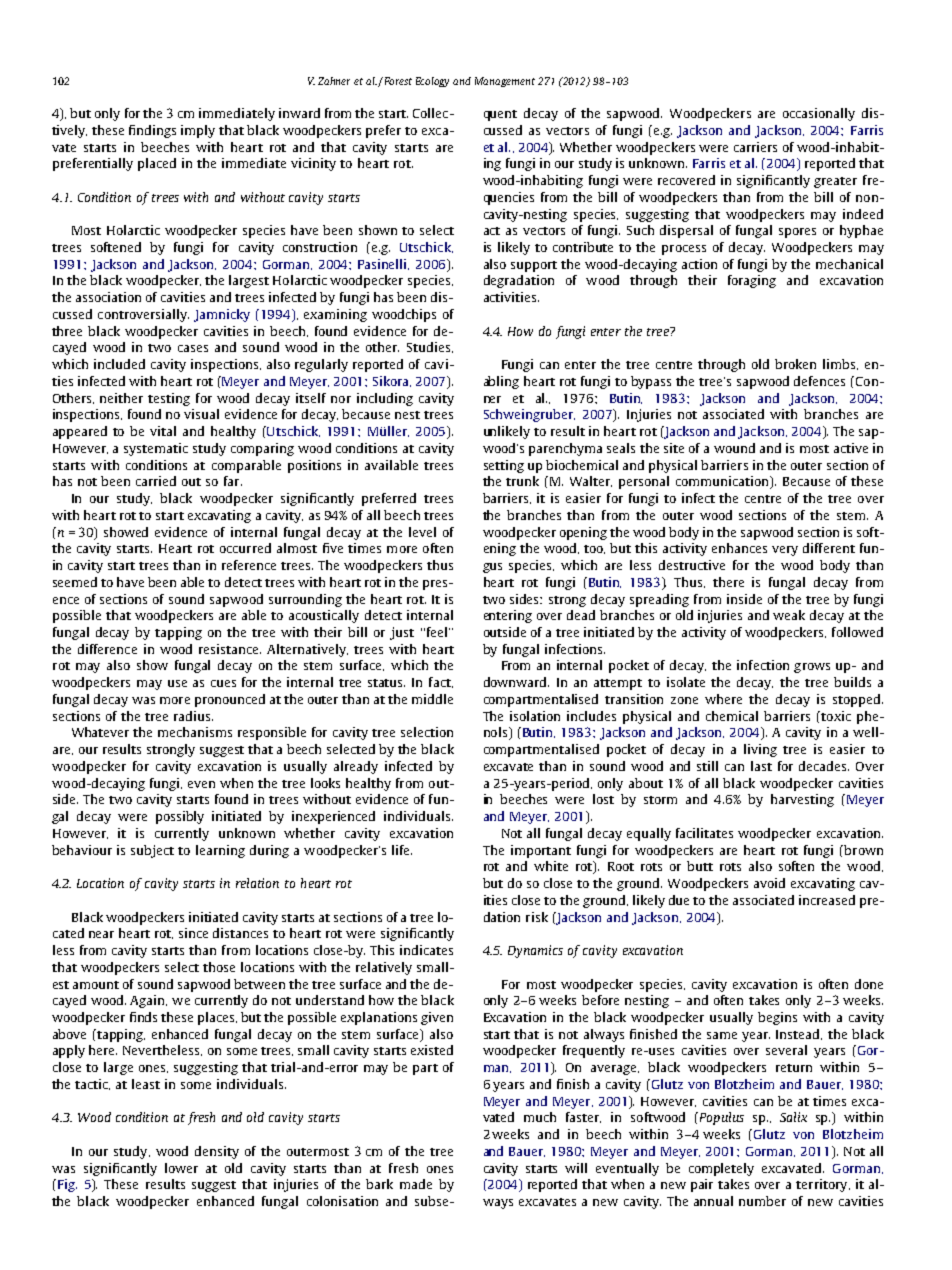 The image size is (952, 1270). I want to click on lower, so click(181, 1168).
